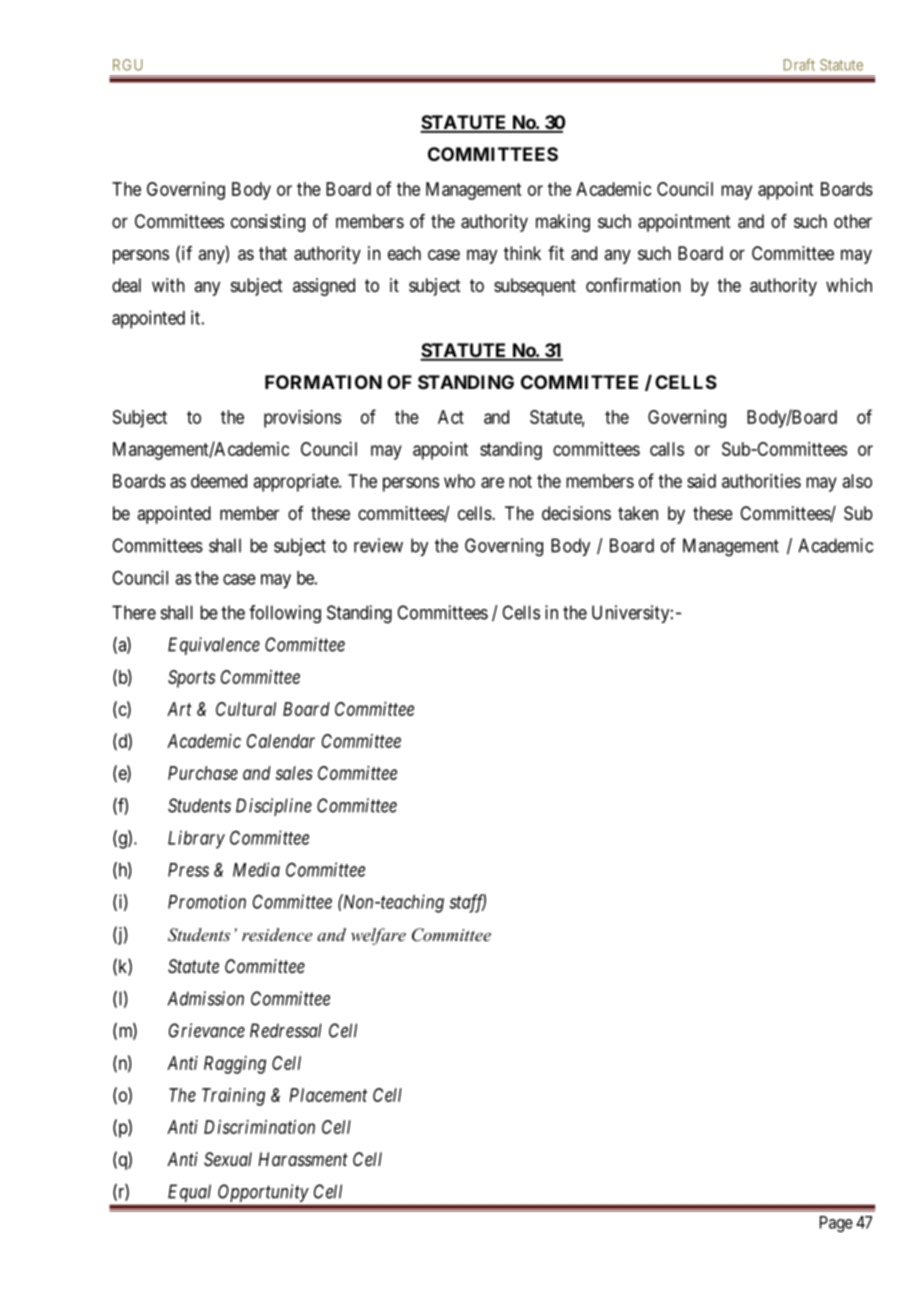 This screenshot has height=1308, width=924. I want to click on making, so click(563, 223).
